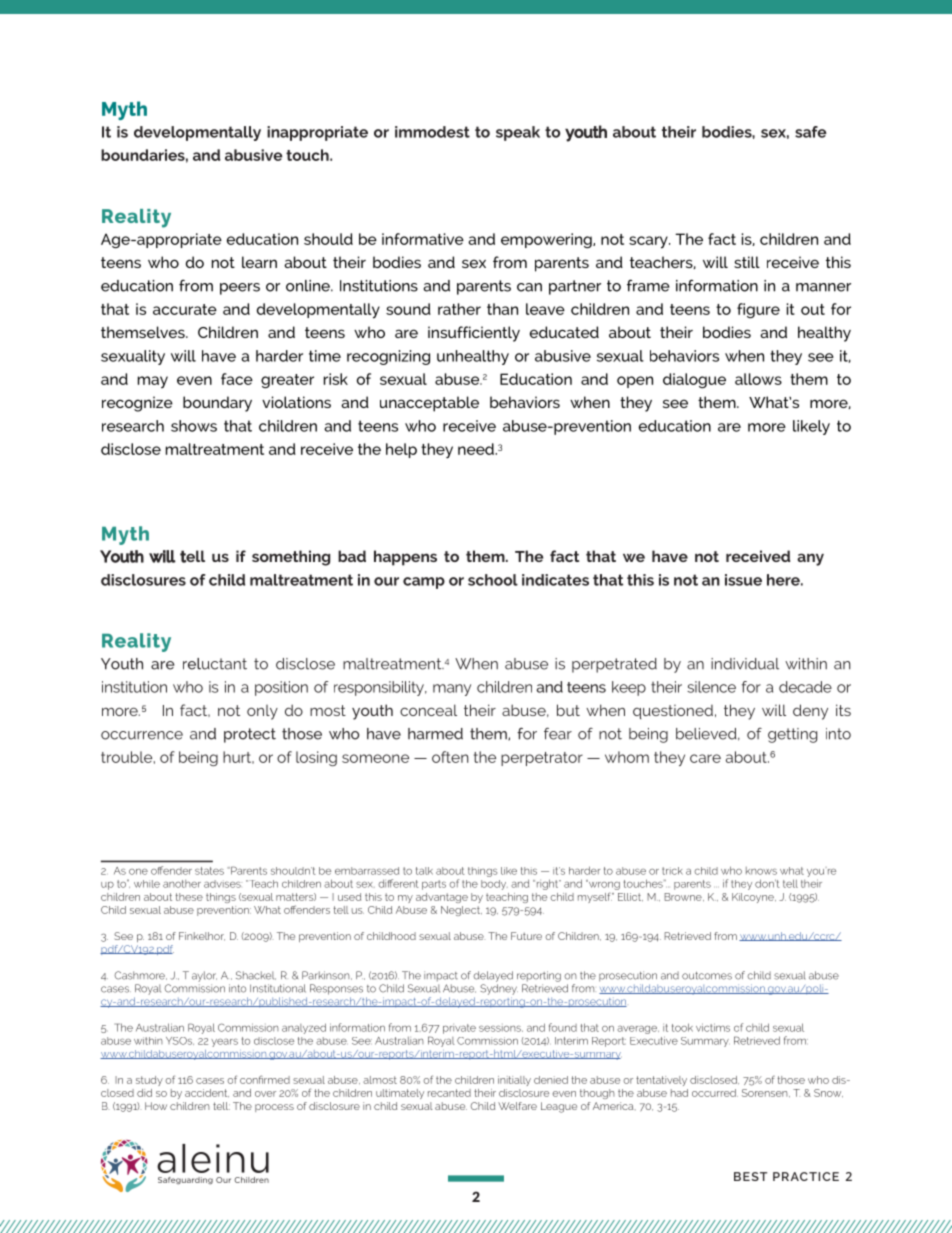 This page has height=1233, width=952. I want to click on speak, so click(518, 133).
